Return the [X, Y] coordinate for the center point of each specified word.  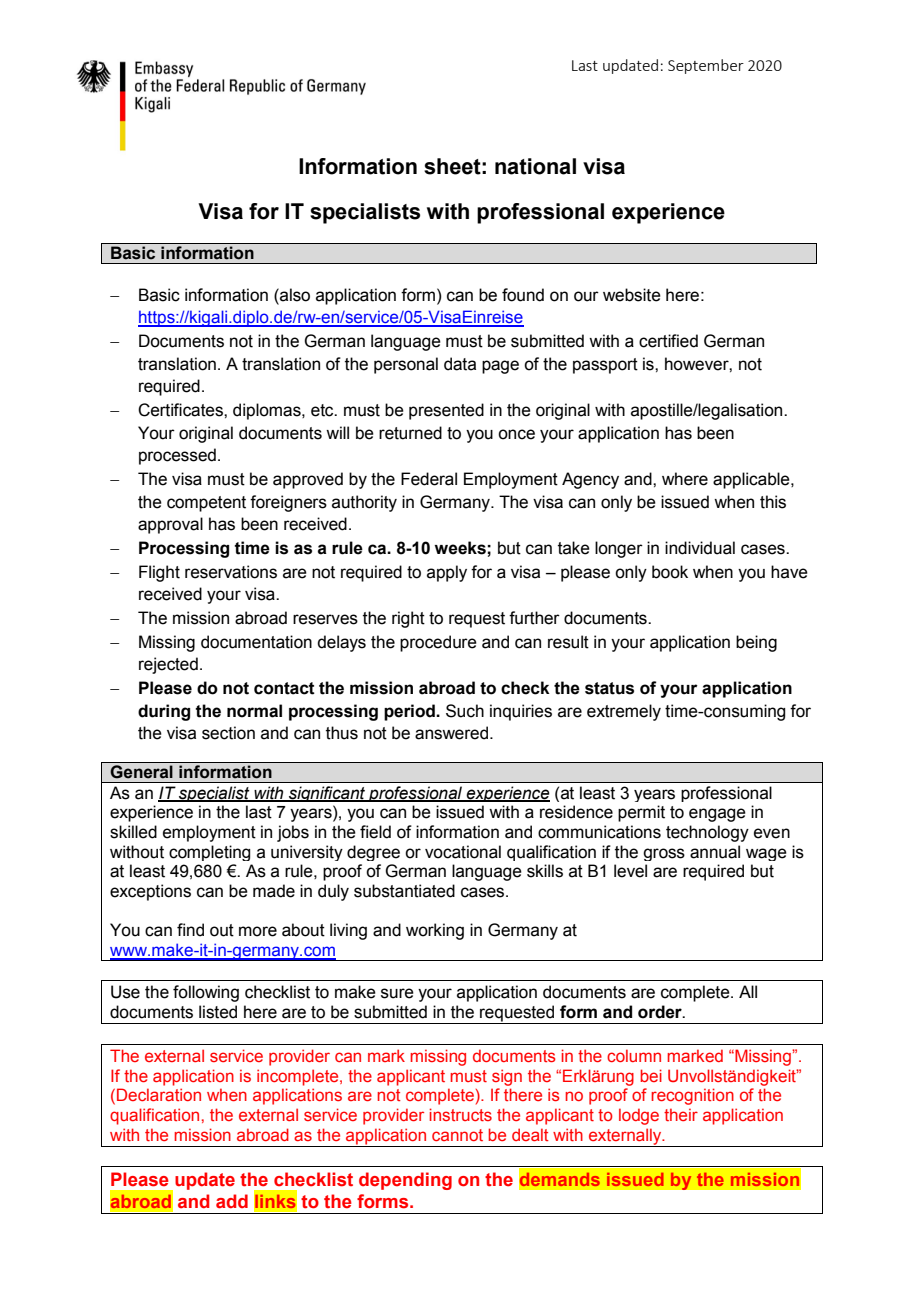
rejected [168, 665]
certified [668, 341]
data [460, 364]
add [232, 1201]
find [190, 930]
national [535, 166]
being [756, 643]
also [294, 295]
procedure [438, 643]
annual [715, 852]
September [706, 66]
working [435, 931]
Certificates [181, 410]
